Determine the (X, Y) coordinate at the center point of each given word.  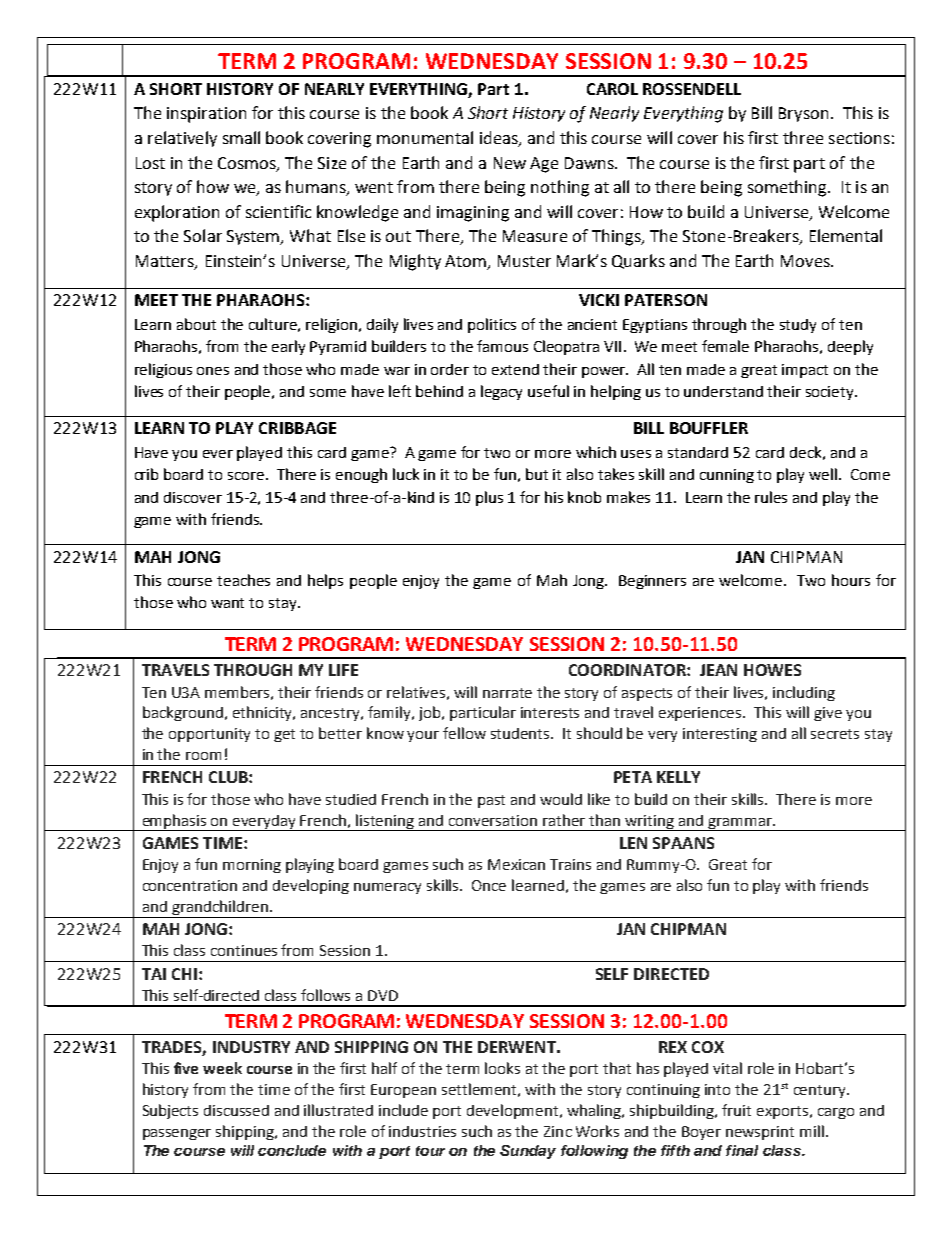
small (241, 137)
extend (515, 369)
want (227, 603)
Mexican (516, 864)
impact (805, 371)
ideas (500, 138)
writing (650, 823)
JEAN (718, 670)
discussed (236, 1110)
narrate (507, 693)
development (514, 1111)
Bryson (803, 114)
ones (213, 371)
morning (252, 866)
